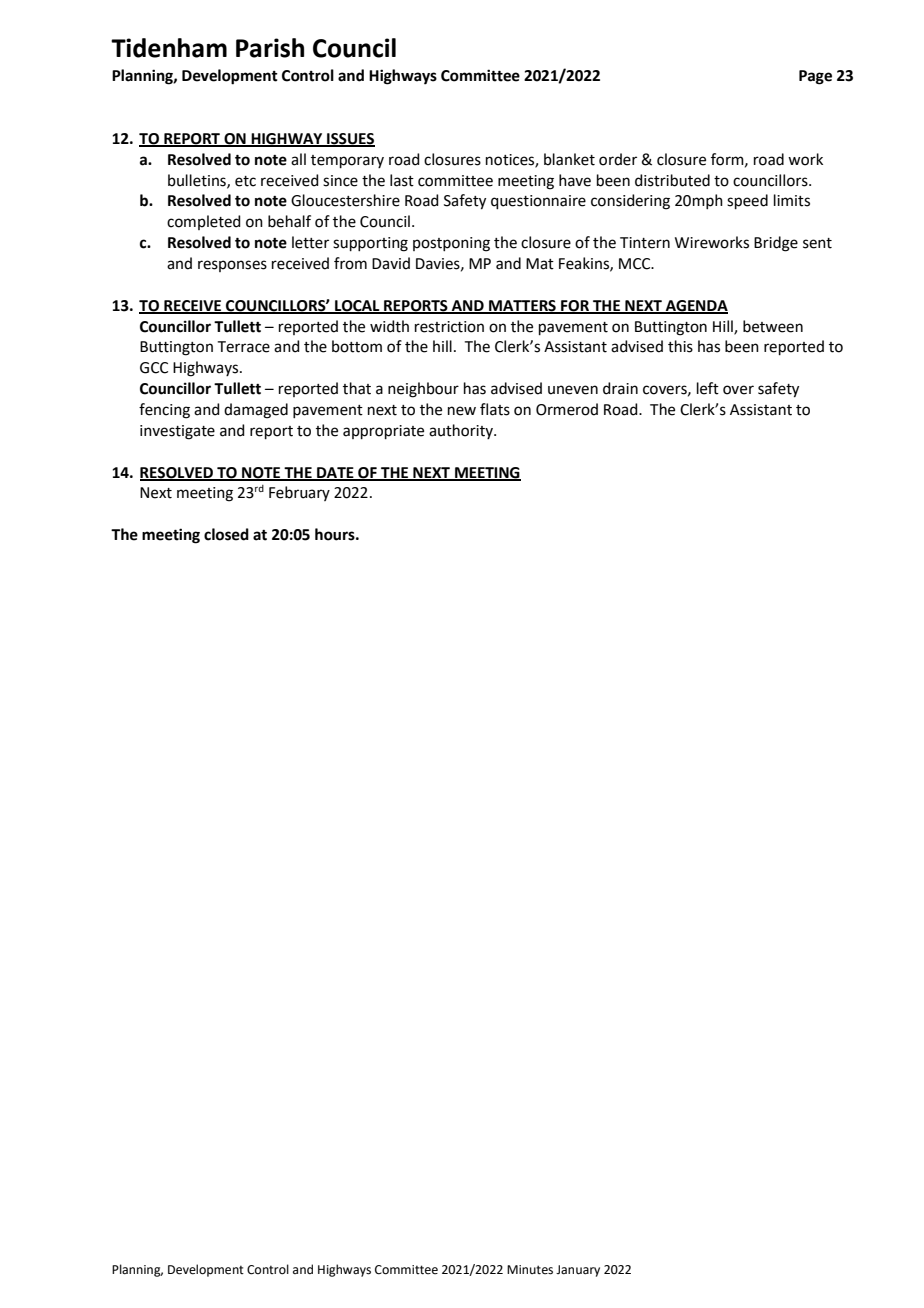 The height and width of the screenshot is (1308, 924). I want to click on authority, so click(462, 431).
